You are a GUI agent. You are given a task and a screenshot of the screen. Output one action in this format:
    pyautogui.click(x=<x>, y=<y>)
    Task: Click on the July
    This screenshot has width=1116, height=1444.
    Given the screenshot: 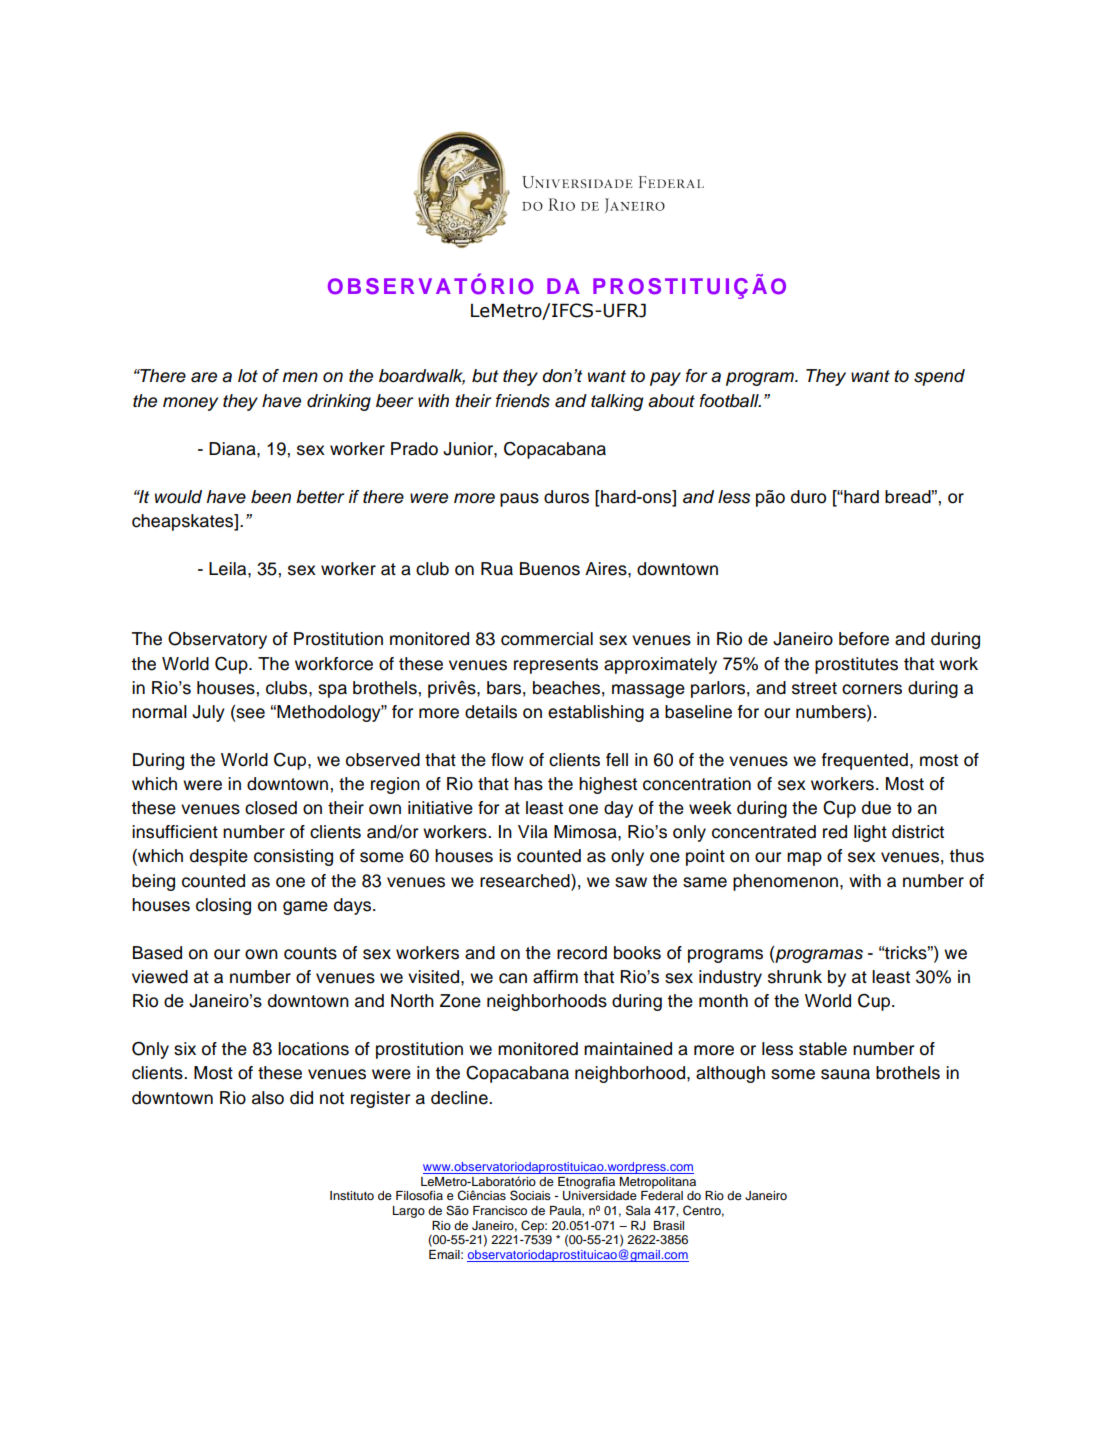 What is the action you would take?
    pyautogui.click(x=208, y=713)
